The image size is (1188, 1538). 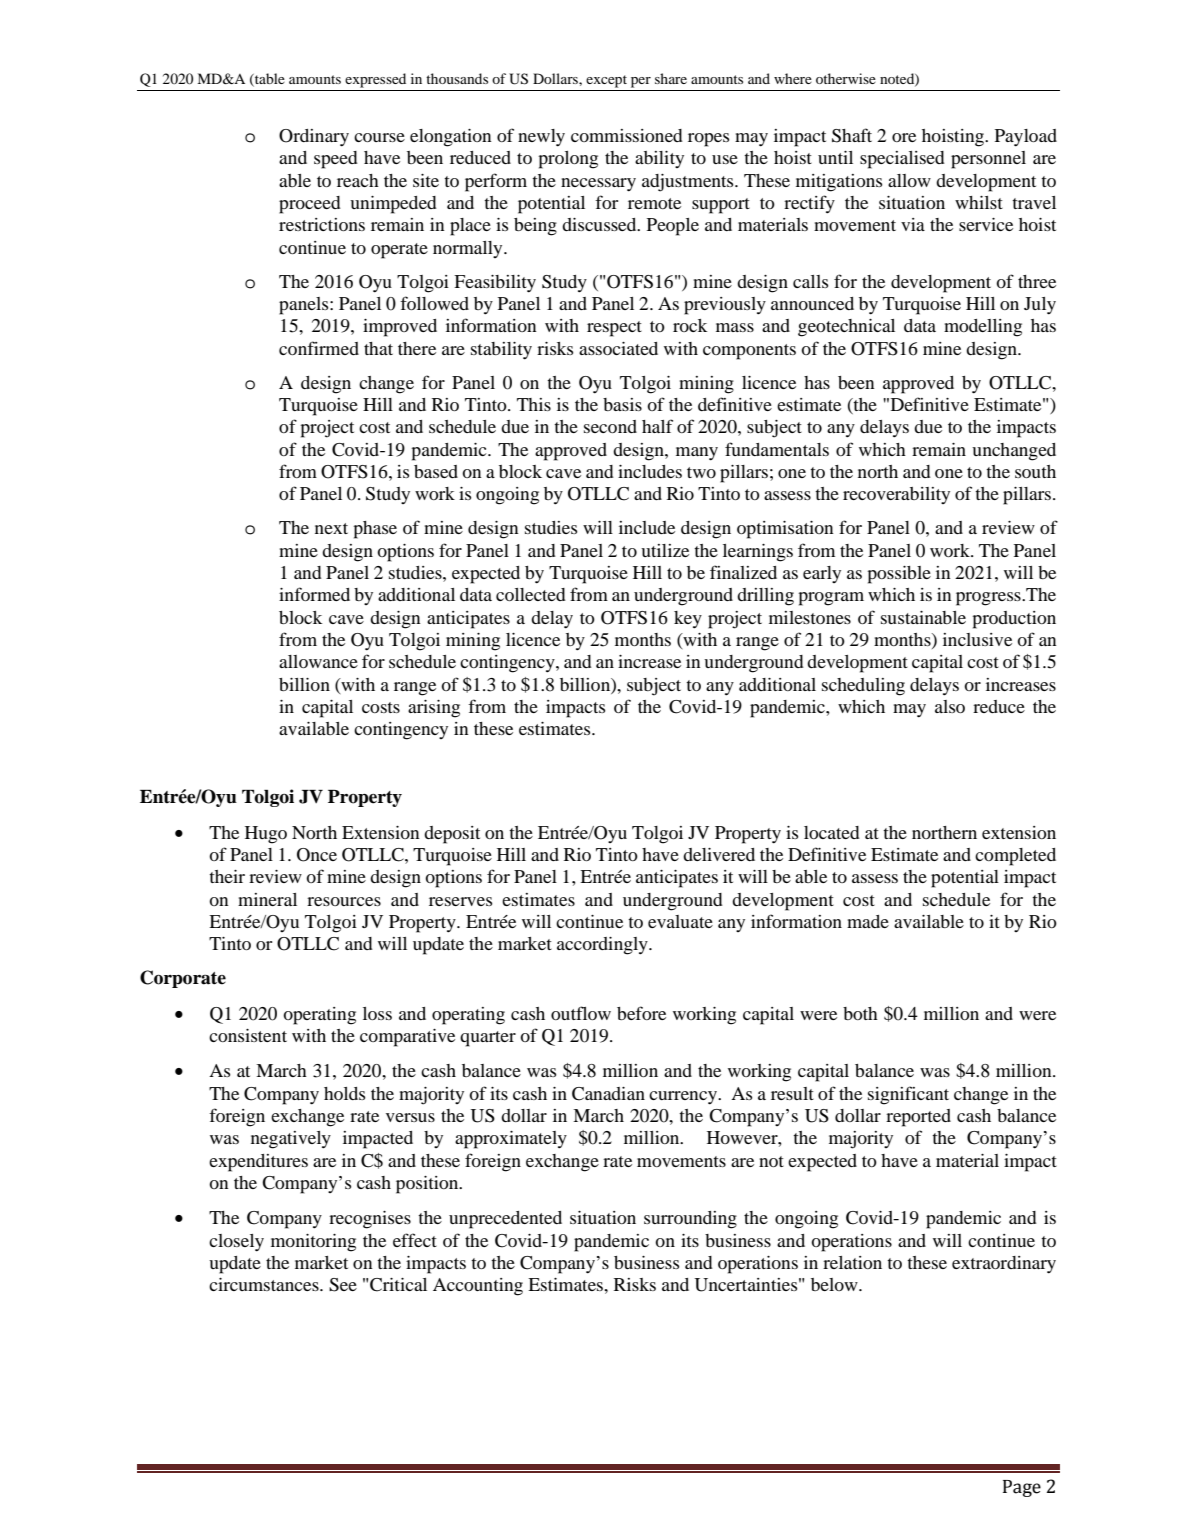 What do you see at coordinates (719, 854) in the image?
I see `delivered` at bounding box center [719, 854].
